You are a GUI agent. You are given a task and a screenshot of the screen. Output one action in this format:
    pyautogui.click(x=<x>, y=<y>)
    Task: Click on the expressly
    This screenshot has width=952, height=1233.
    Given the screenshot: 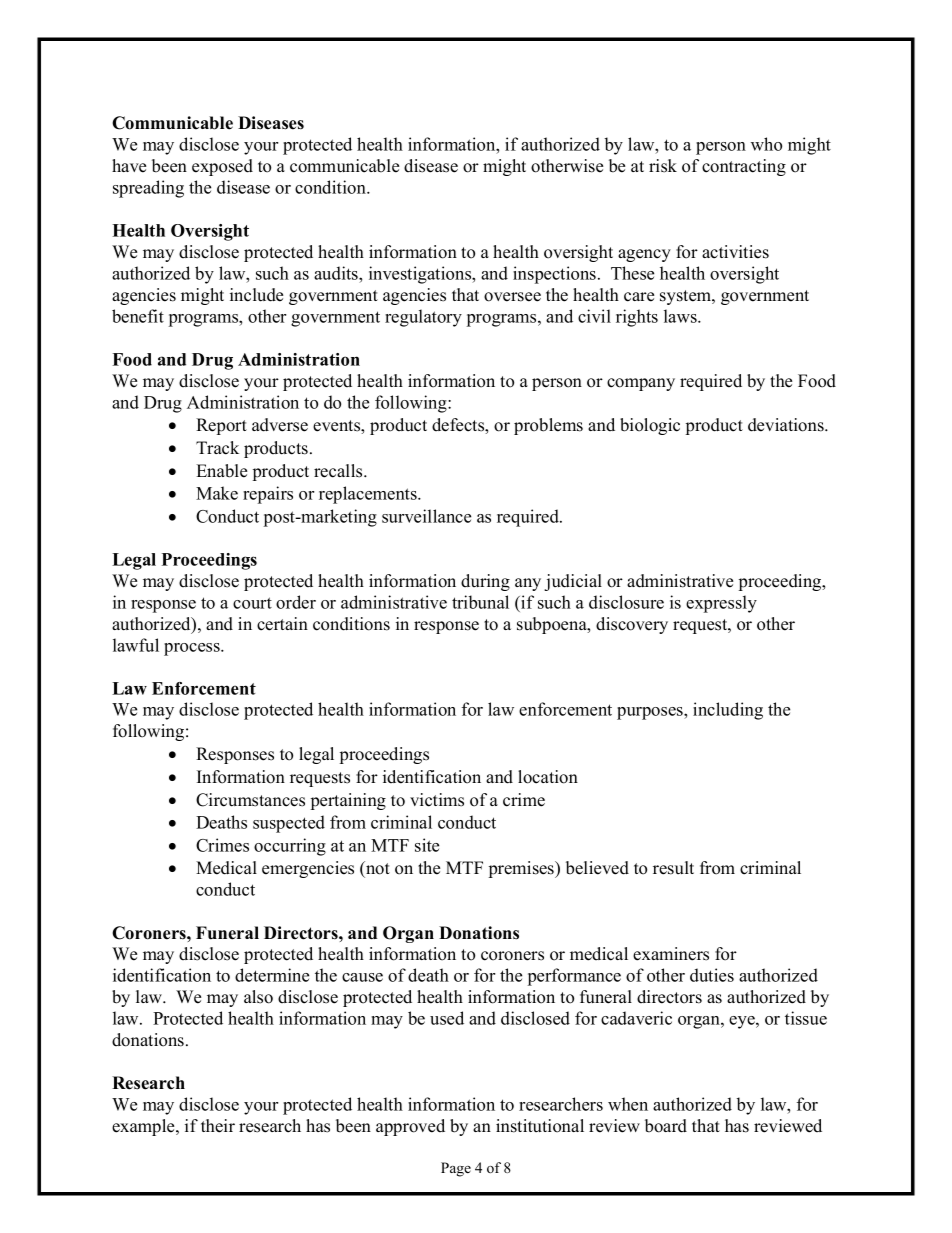 What is the action you would take?
    pyautogui.click(x=721, y=604)
